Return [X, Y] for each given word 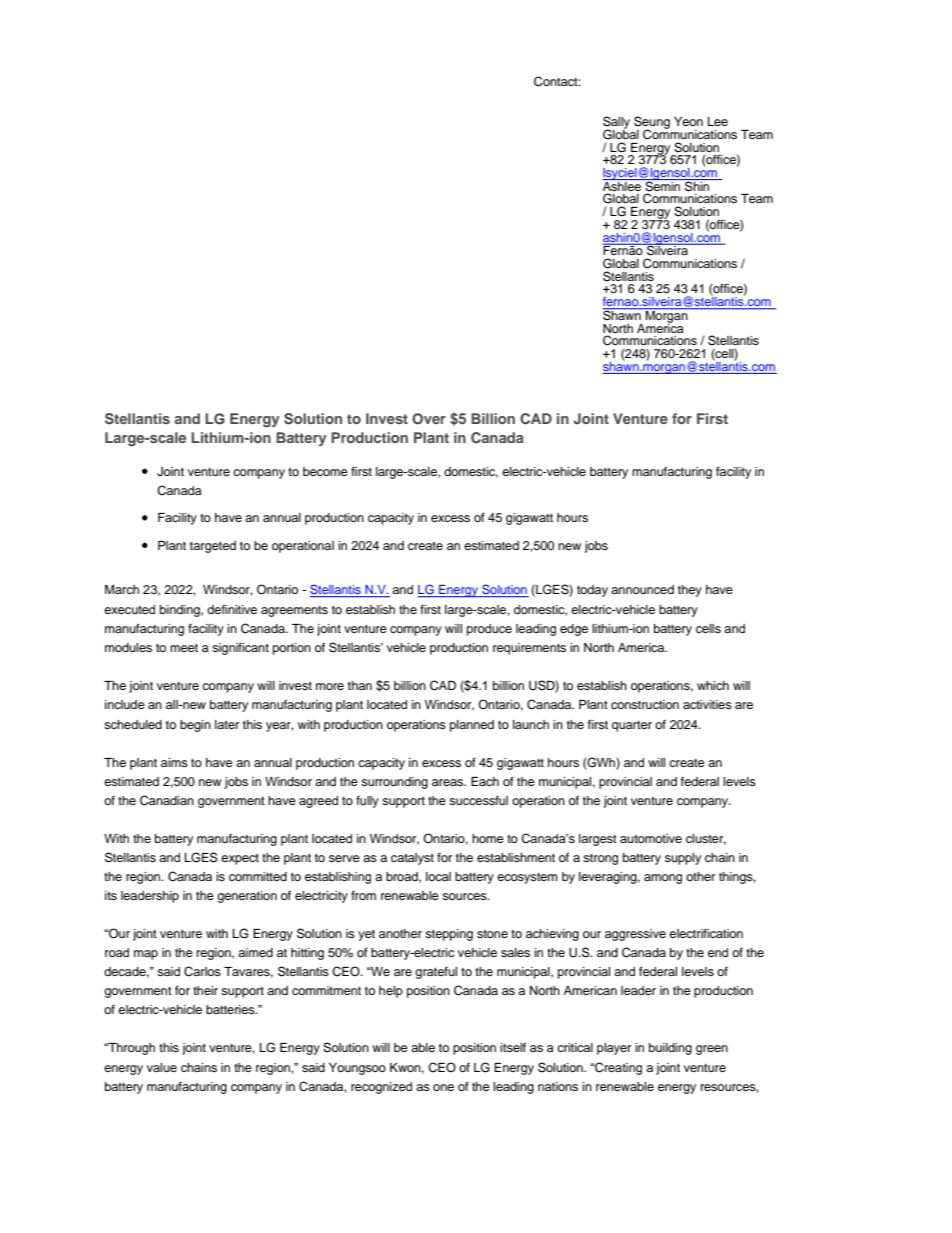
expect [240, 859]
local [438, 876]
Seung [652, 123]
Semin [663, 185]
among [663, 879]
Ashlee [623, 185]
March [122, 589]
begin [195, 726]
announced [642, 589]
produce [489, 630]
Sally [616, 123]
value [162, 1067]
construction [645, 704]
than [360, 685]
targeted [213, 547]
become [325, 471]
